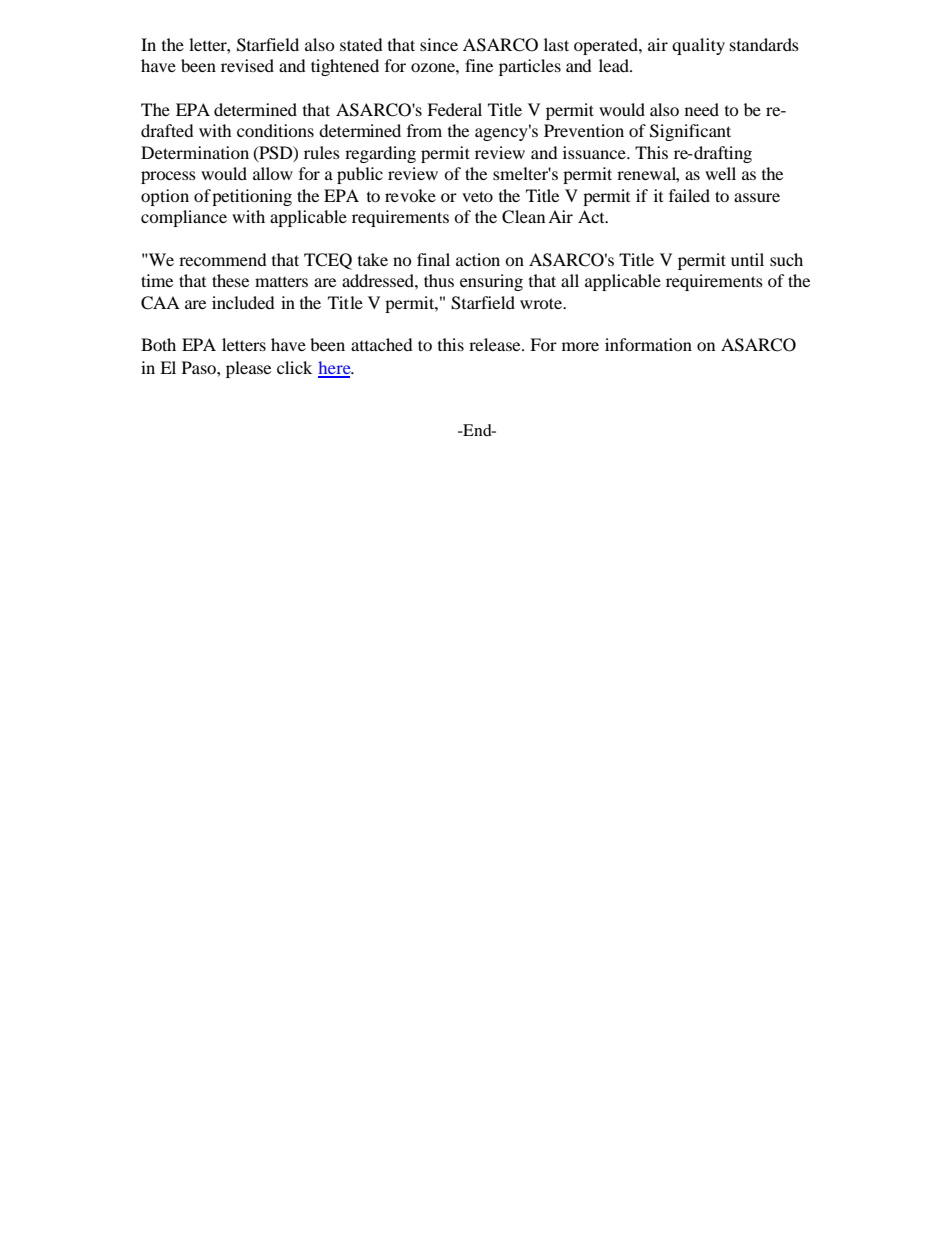 The width and height of the image is (952, 1233). Describe the element at coordinates (496, 344) in the image. I see `release` at that location.
